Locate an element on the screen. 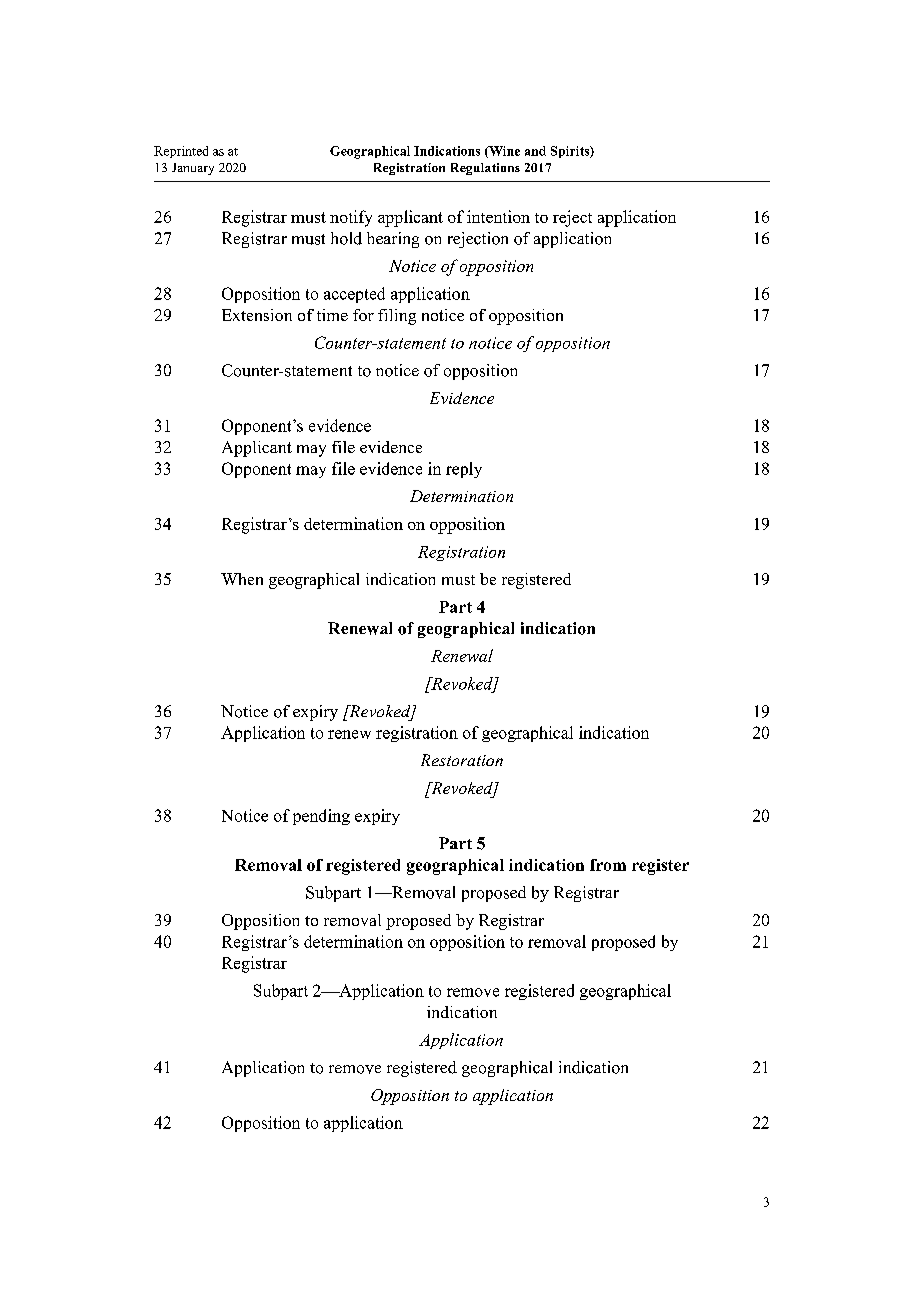 The image size is (924, 1308). from is located at coordinates (608, 865).
